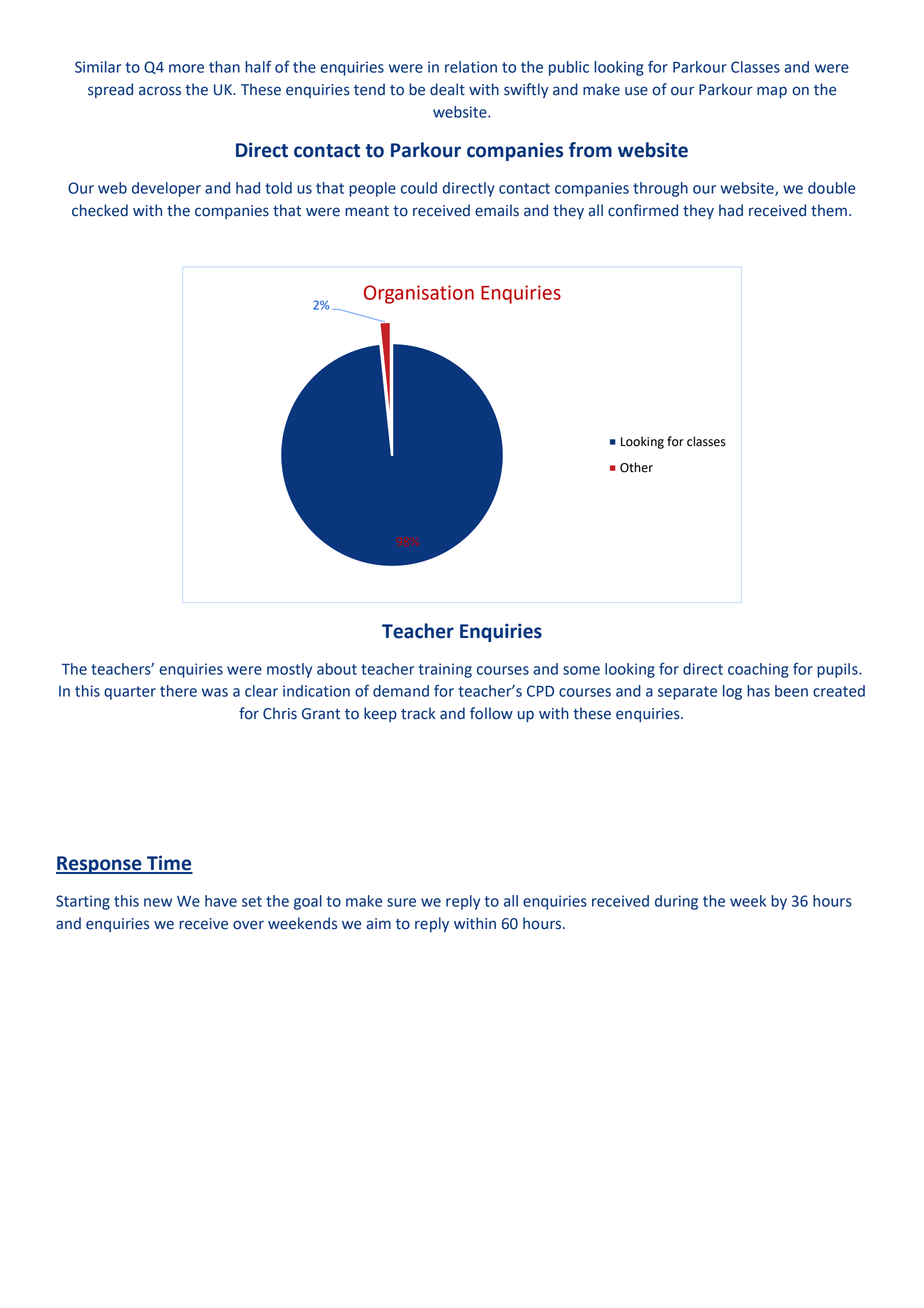  Describe the element at coordinates (160, 91) in the screenshot. I see `across` at that location.
